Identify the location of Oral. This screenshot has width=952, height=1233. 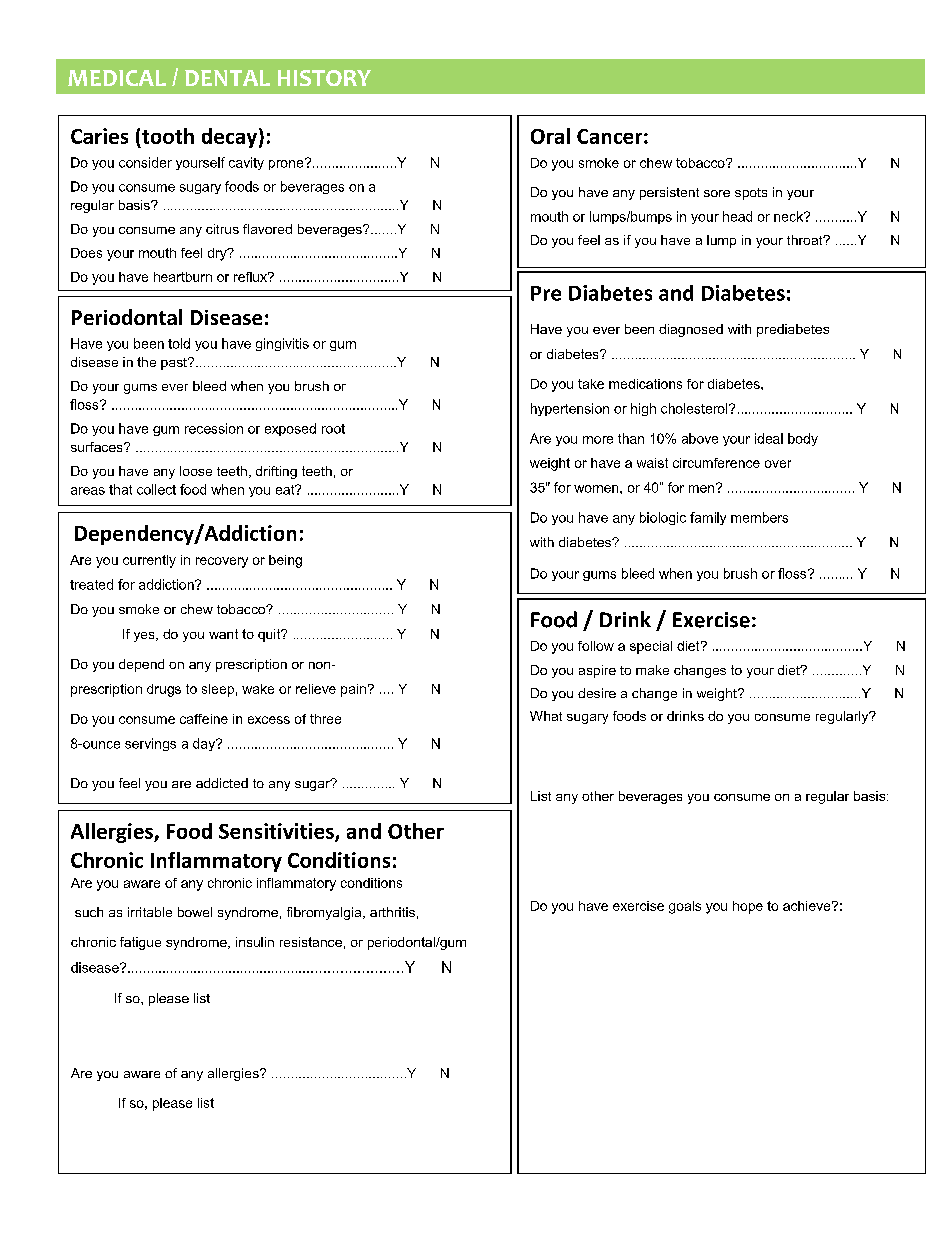
(550, 136).
